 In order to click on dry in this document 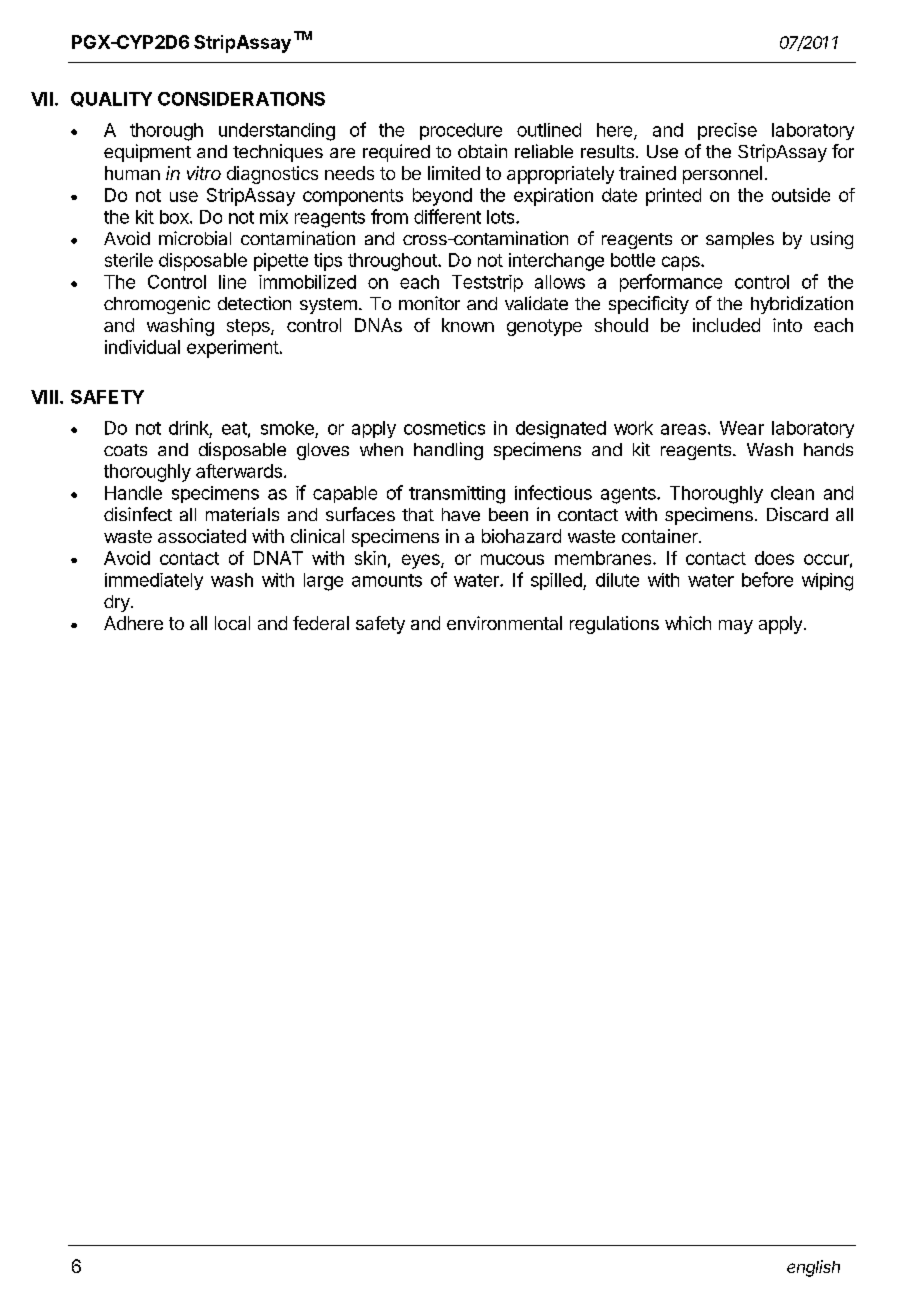, I will do `click(118, 603)`.
